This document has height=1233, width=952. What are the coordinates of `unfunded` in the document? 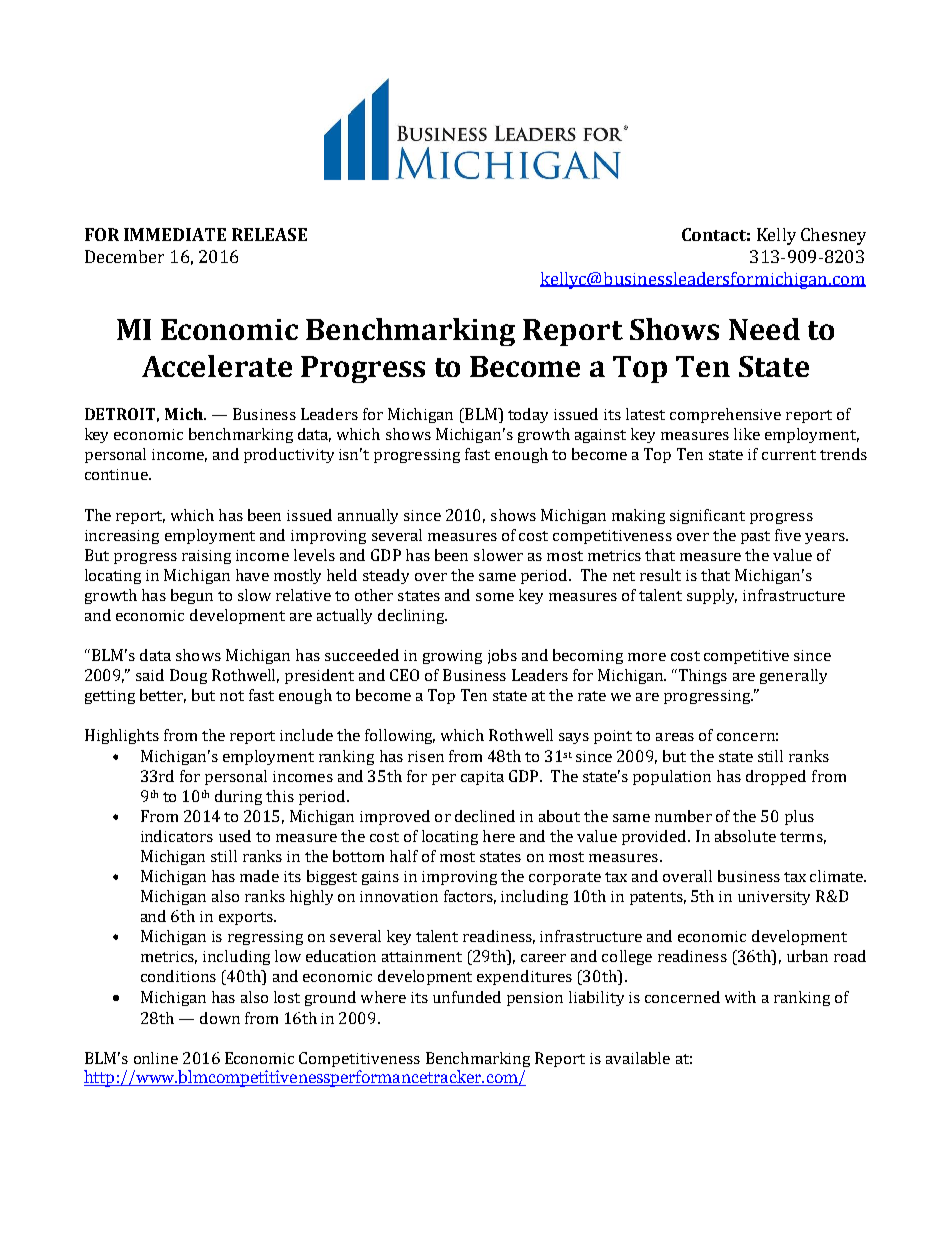 It's located at (467, 997).
